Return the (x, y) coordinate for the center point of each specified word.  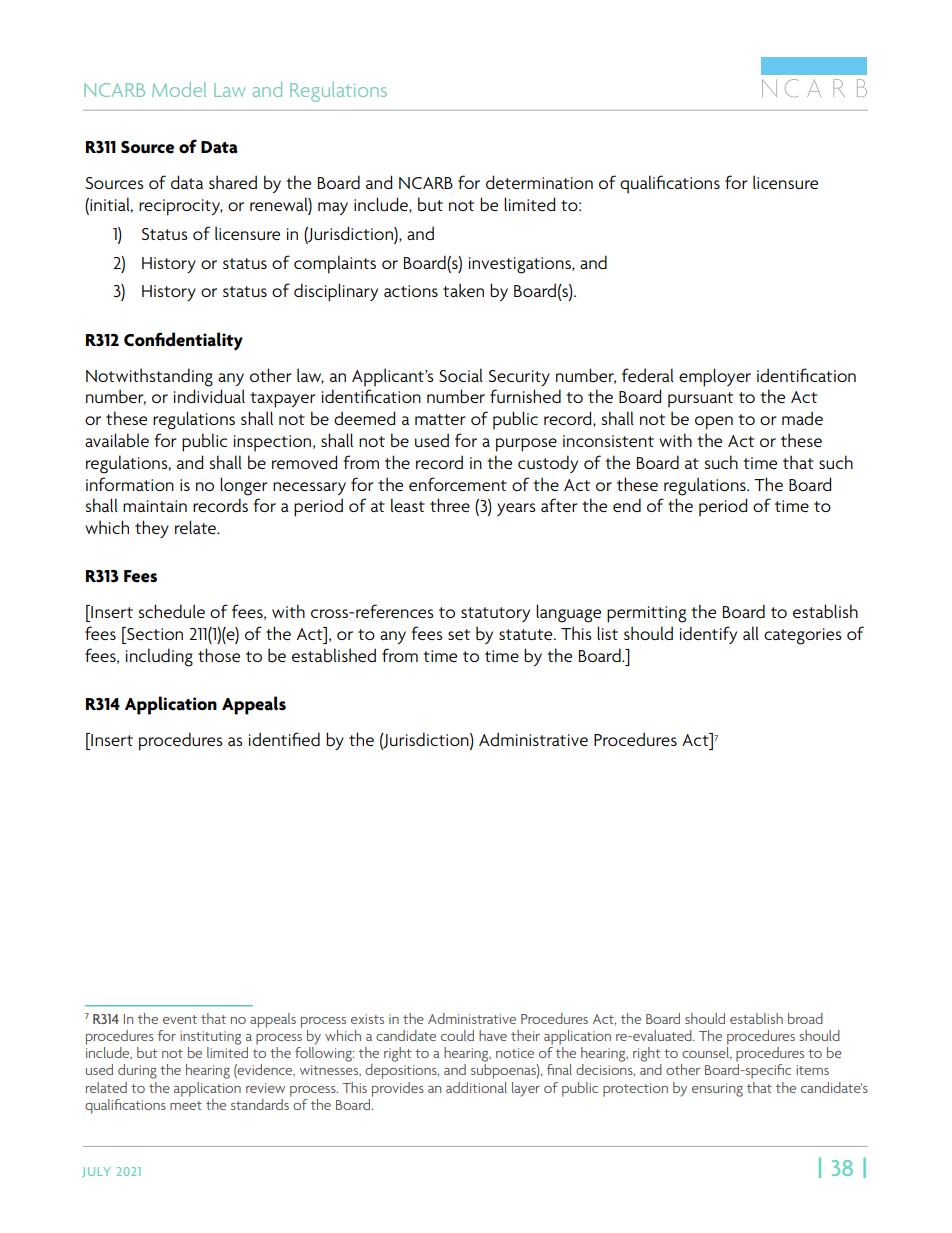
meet (186, 1105)
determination (539, 182)
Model (179, 89)
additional (476, 1087)
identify (708, 635)
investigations (521, 265)
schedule (172, 611)
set (459, 634)
